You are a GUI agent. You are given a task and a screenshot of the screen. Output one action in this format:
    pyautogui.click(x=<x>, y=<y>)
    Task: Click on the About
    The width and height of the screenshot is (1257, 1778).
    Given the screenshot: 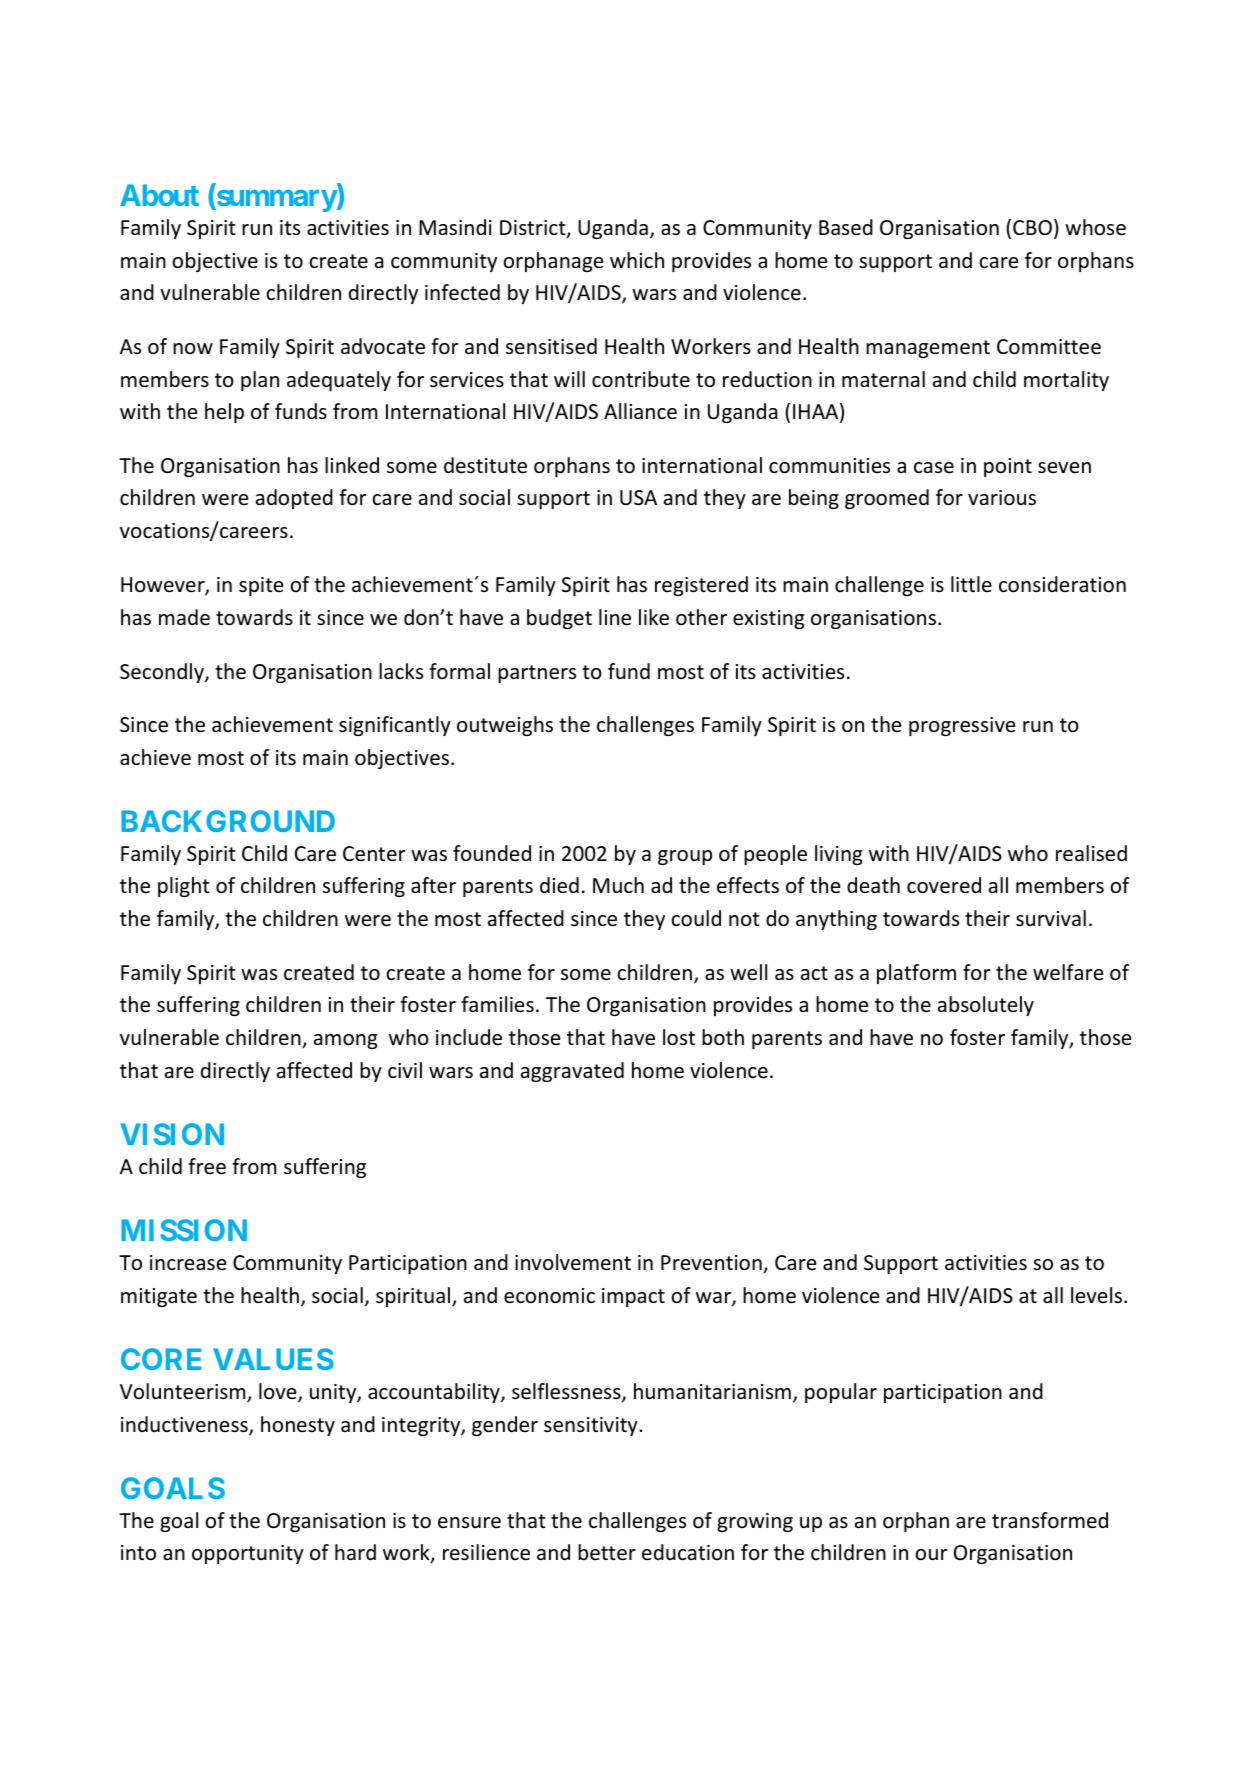 What is the action you would take?
    pyautogui.click(x=159, y=195)
